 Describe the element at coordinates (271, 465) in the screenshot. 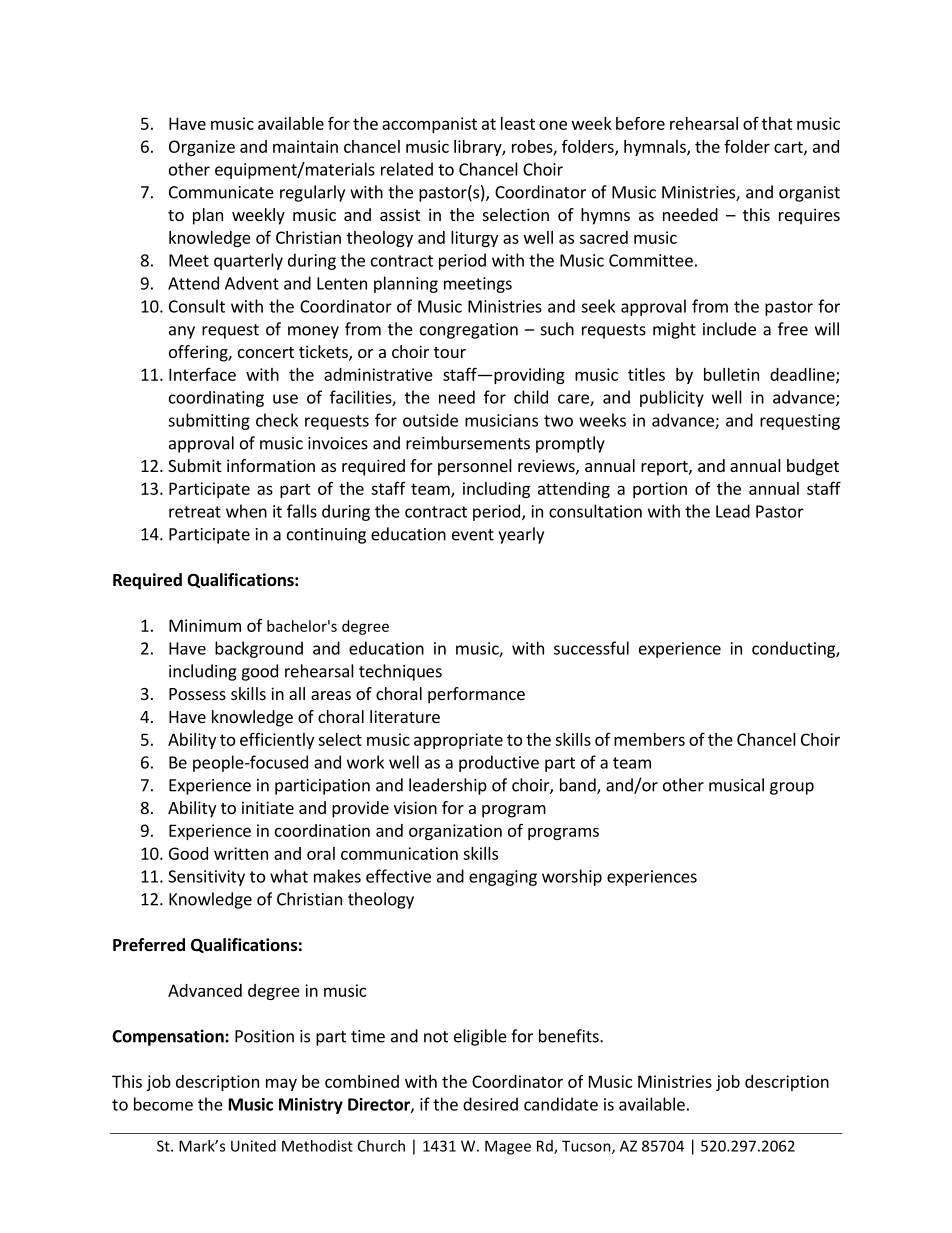

I see `information` at that location.
